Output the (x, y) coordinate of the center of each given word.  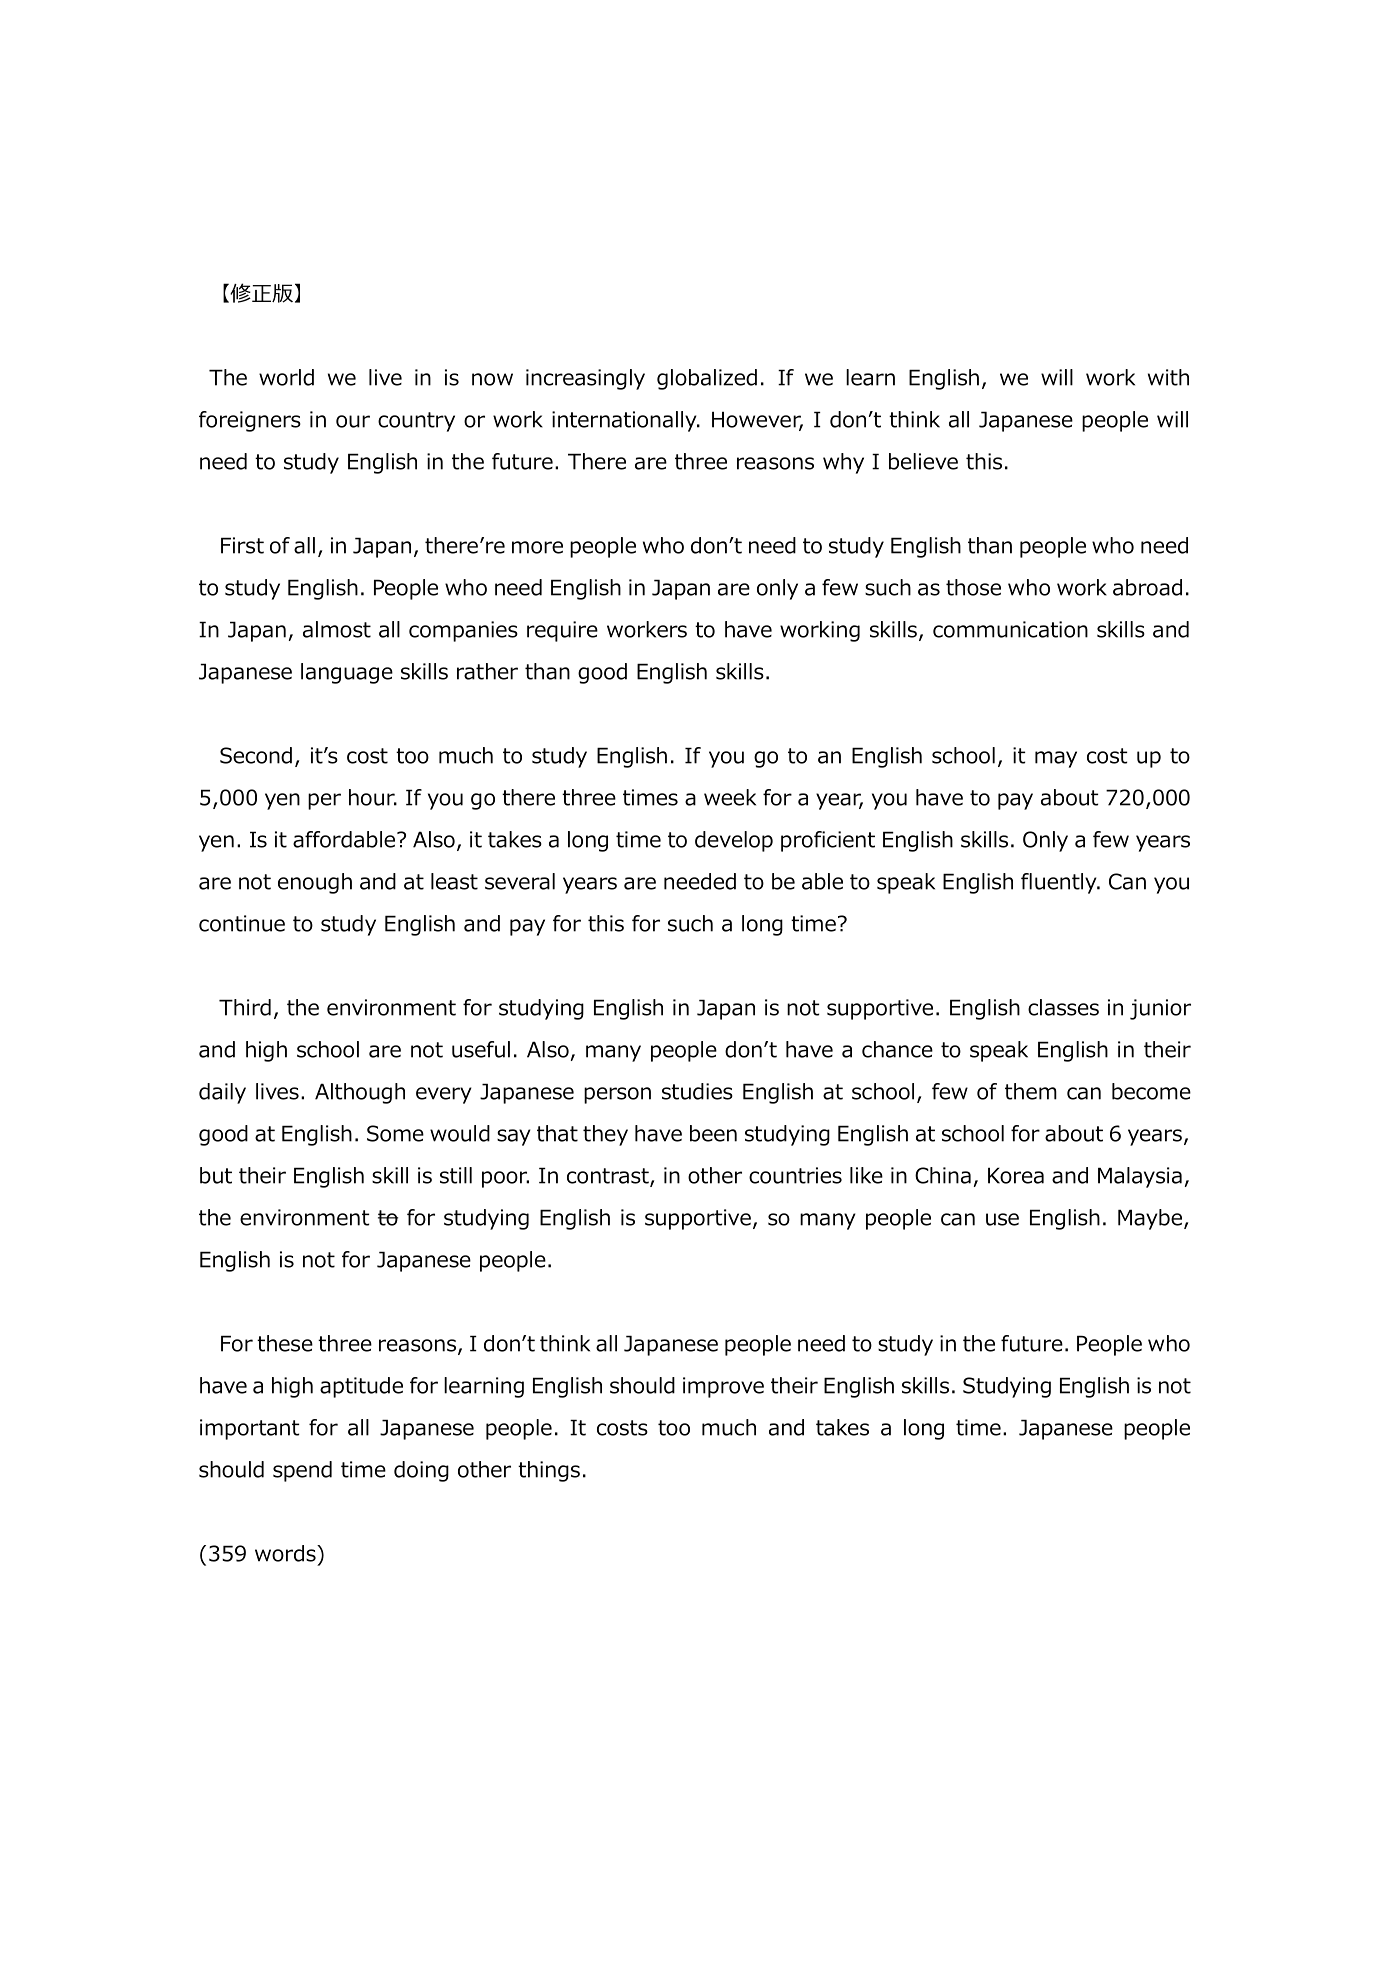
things (549, 1471)
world (286, 377)
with (1168, 377)
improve (723, 1387)
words (286, 1553)
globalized (707, 379)
